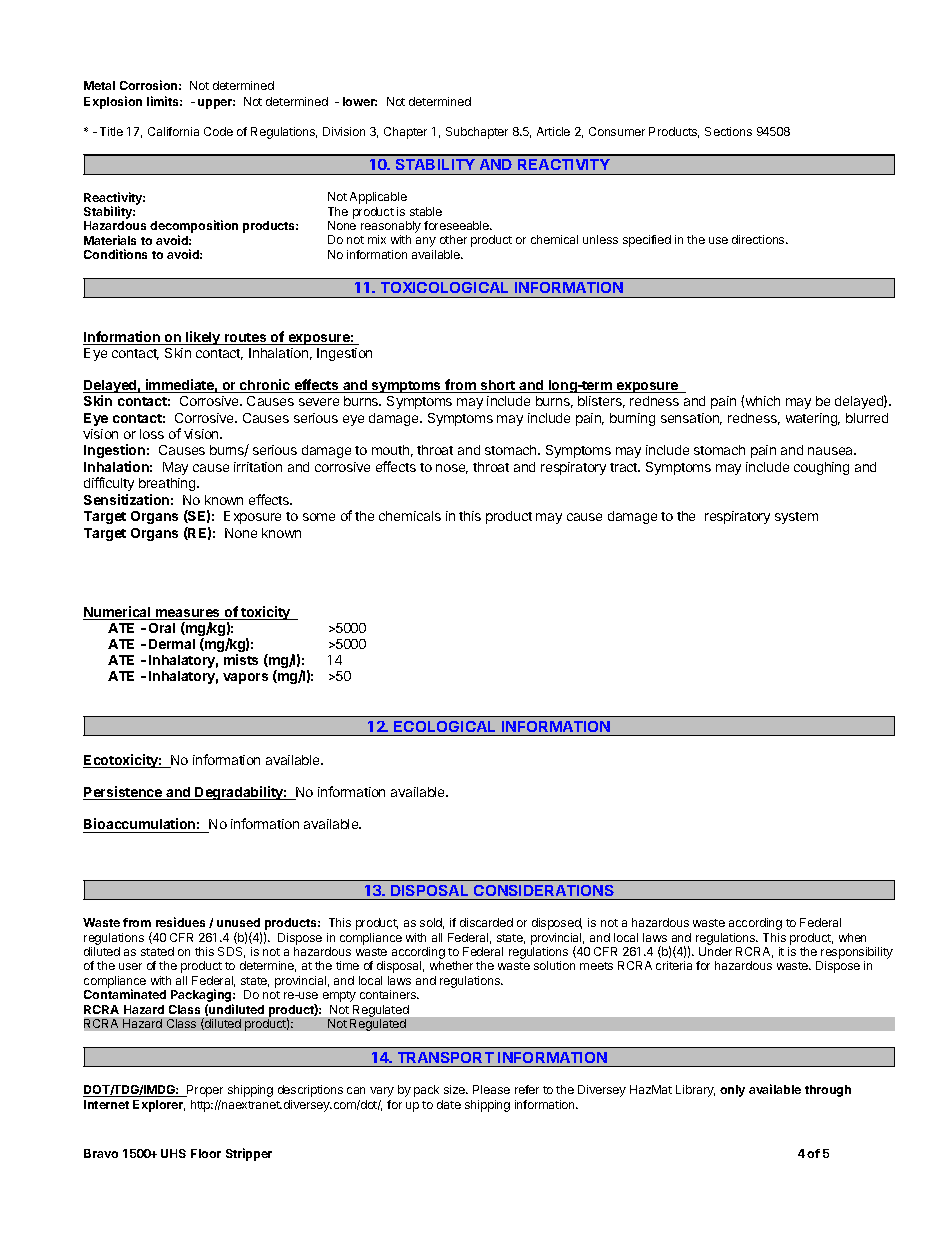  Describe the element at coordinates (728, 131) in the document. I see `Sections` at that location.
